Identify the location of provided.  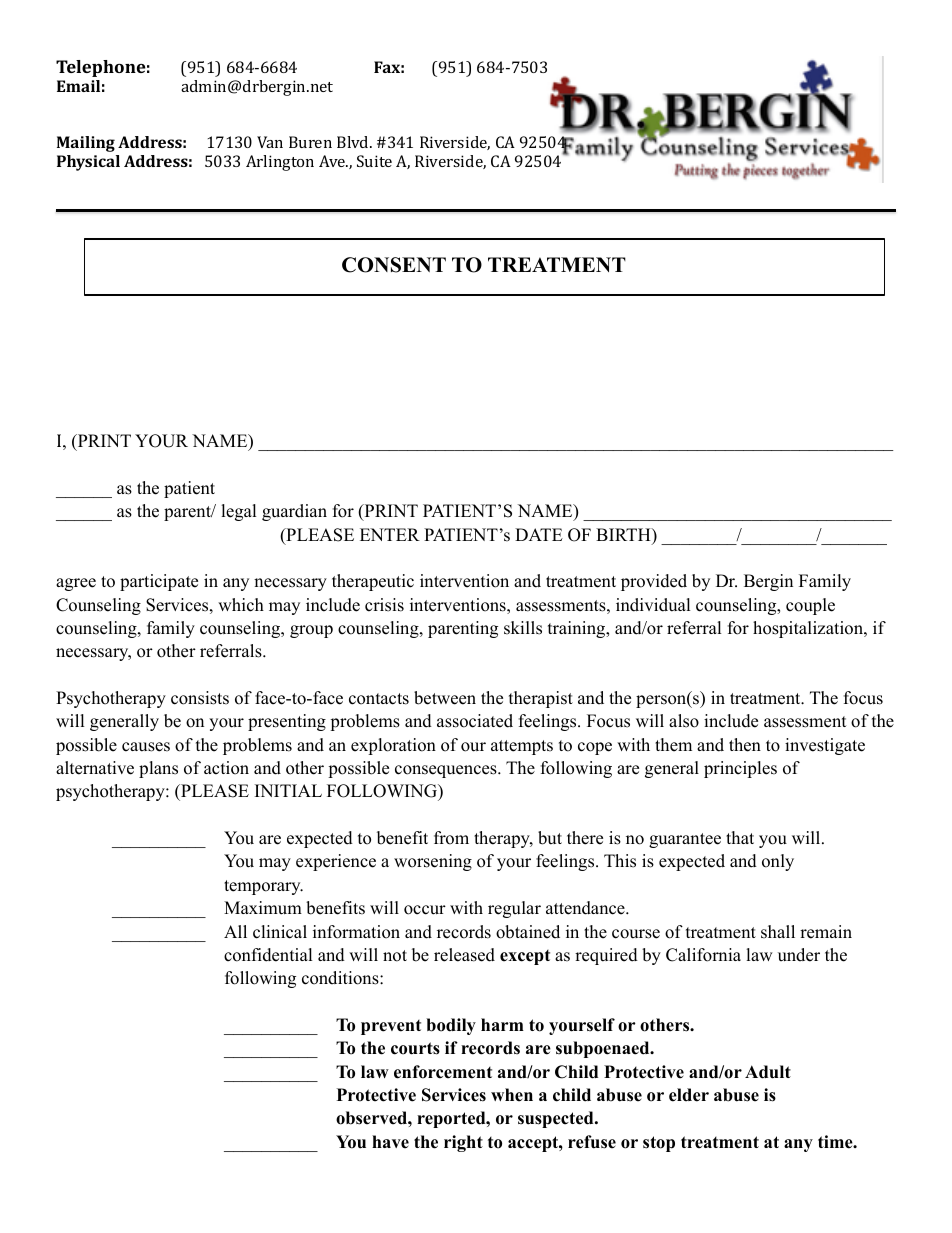
(654, 582).
